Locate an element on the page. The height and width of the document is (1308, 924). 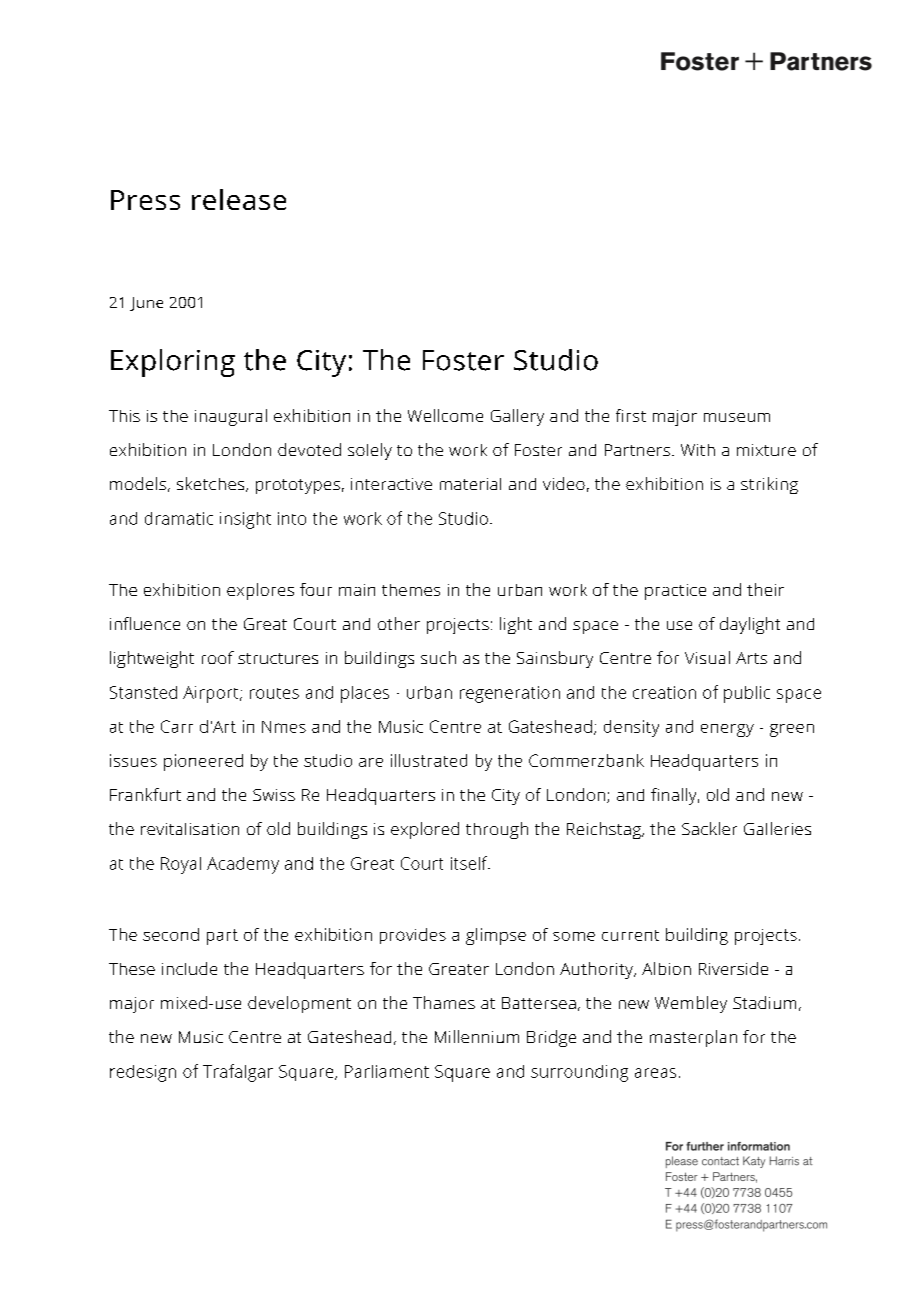
Wellcome is located at coordinates (445, 415).
